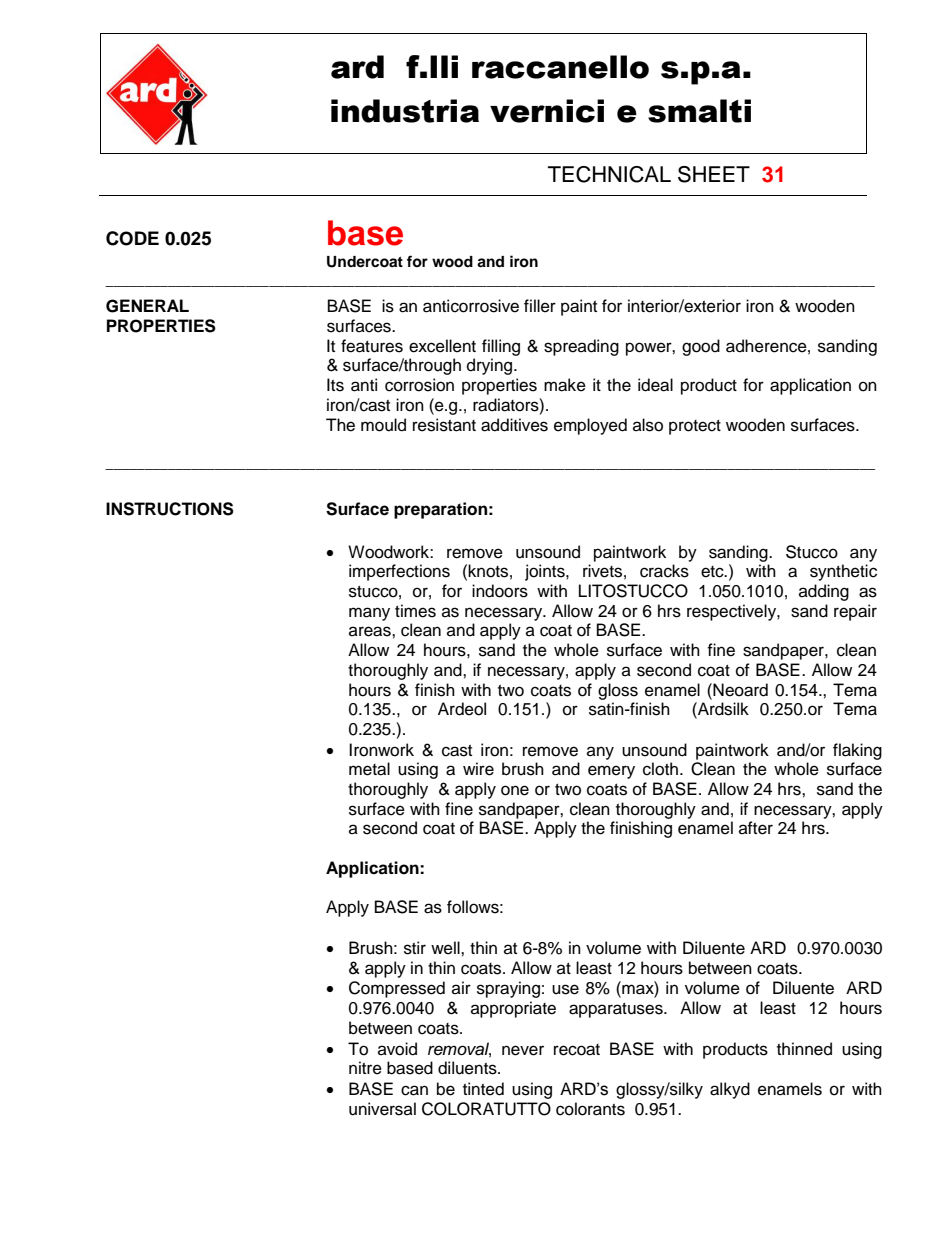 The width and height of the page is (952, 1233). Describe the element at coordinates (756, 828) in the page. I see `after` at that location.
